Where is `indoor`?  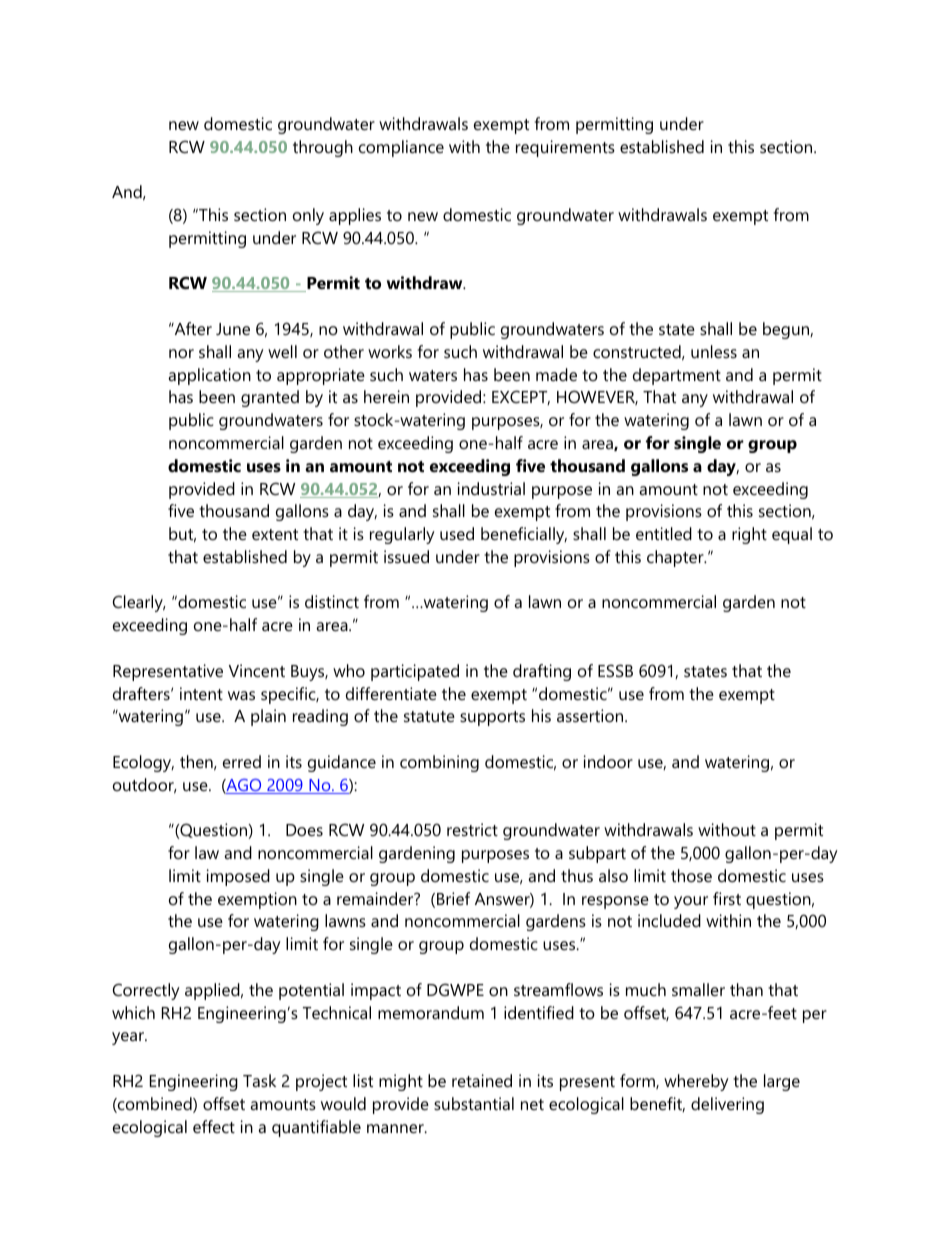 indoor is located at coordinates (608, 761).
